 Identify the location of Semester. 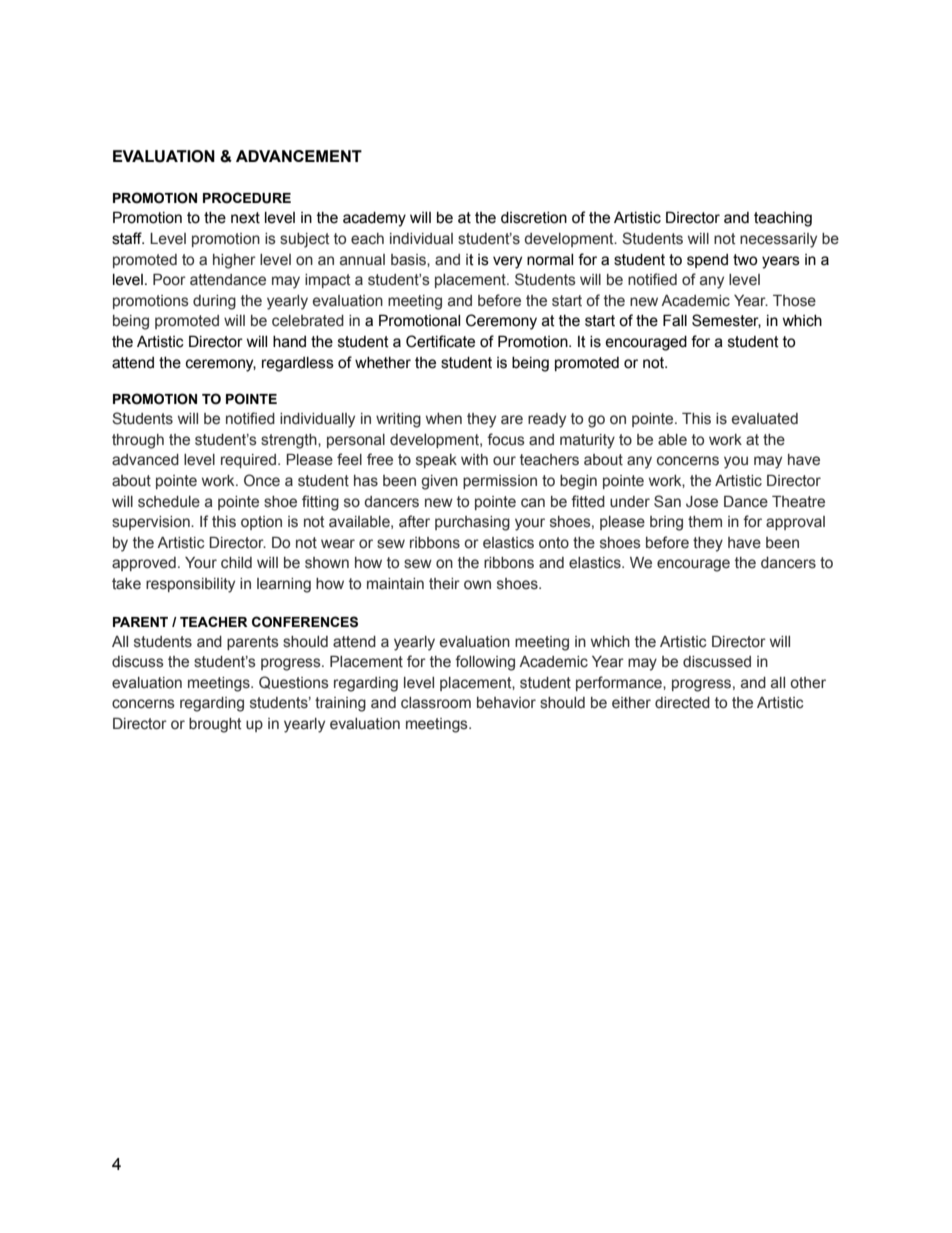
(726, 321).
